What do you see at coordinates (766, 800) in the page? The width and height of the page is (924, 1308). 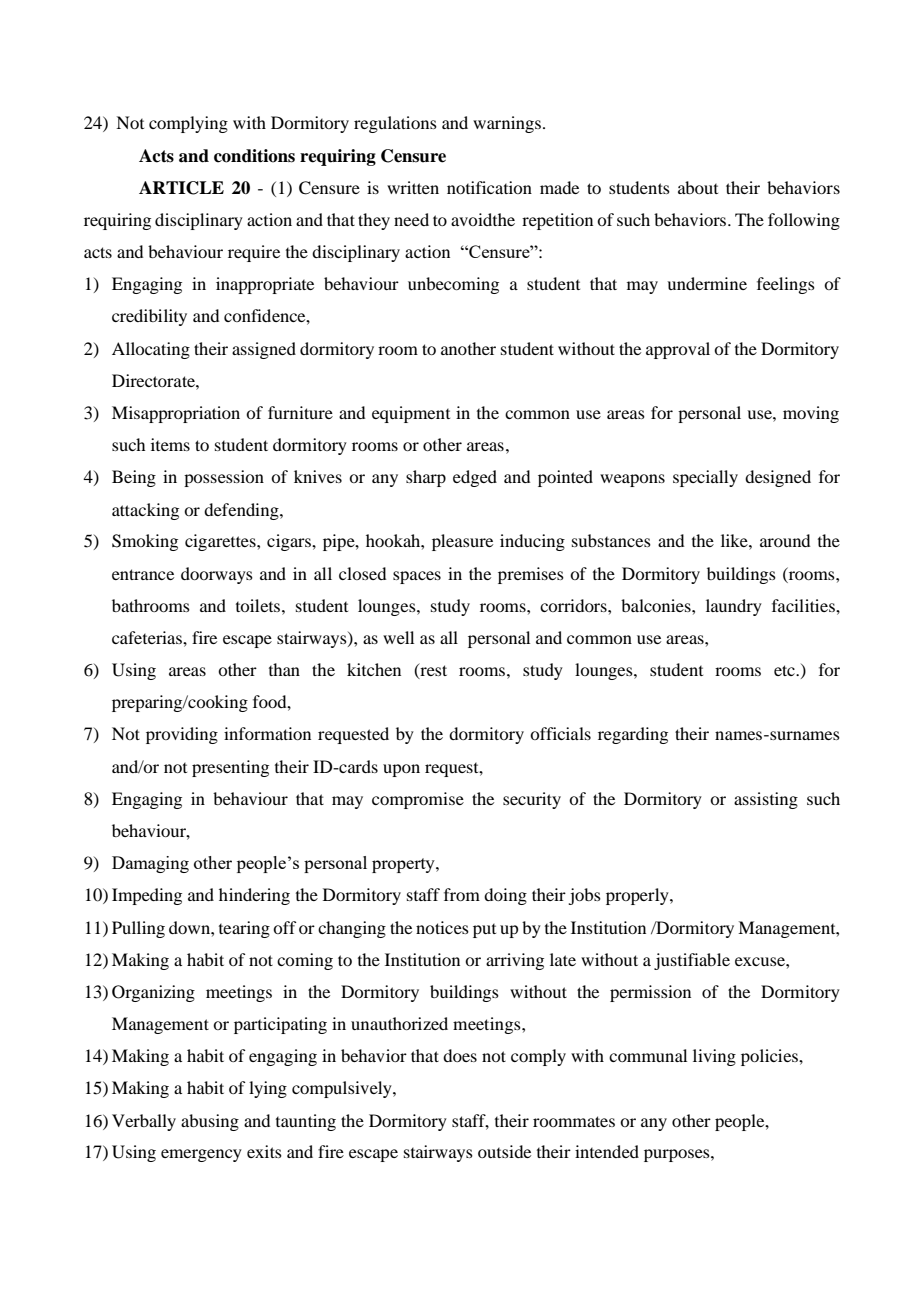 I see `assisting` at bounding box center [766, 800].
